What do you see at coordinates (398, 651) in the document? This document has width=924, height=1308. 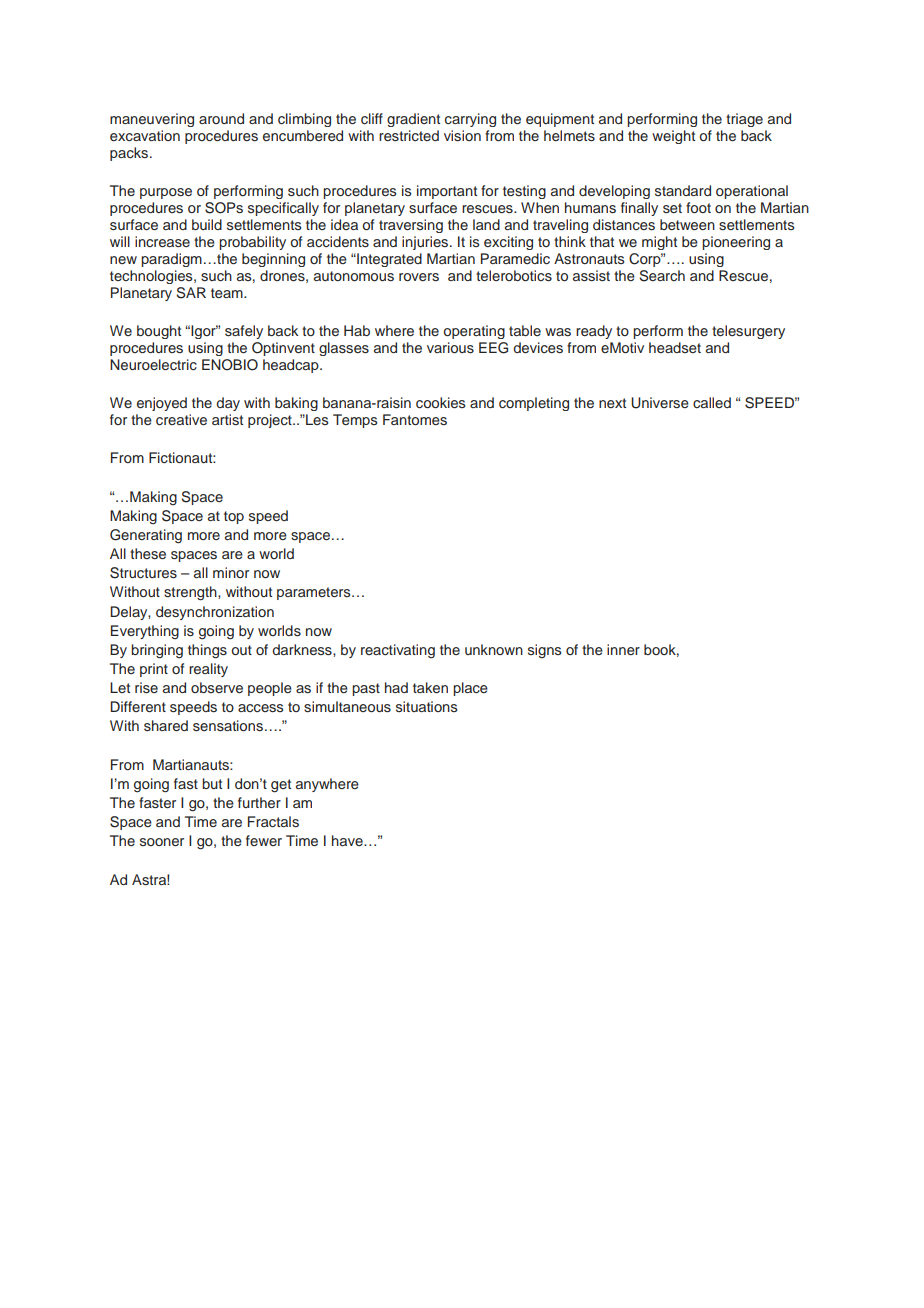 I see `reactivating` at bounding box center [398, 651].
